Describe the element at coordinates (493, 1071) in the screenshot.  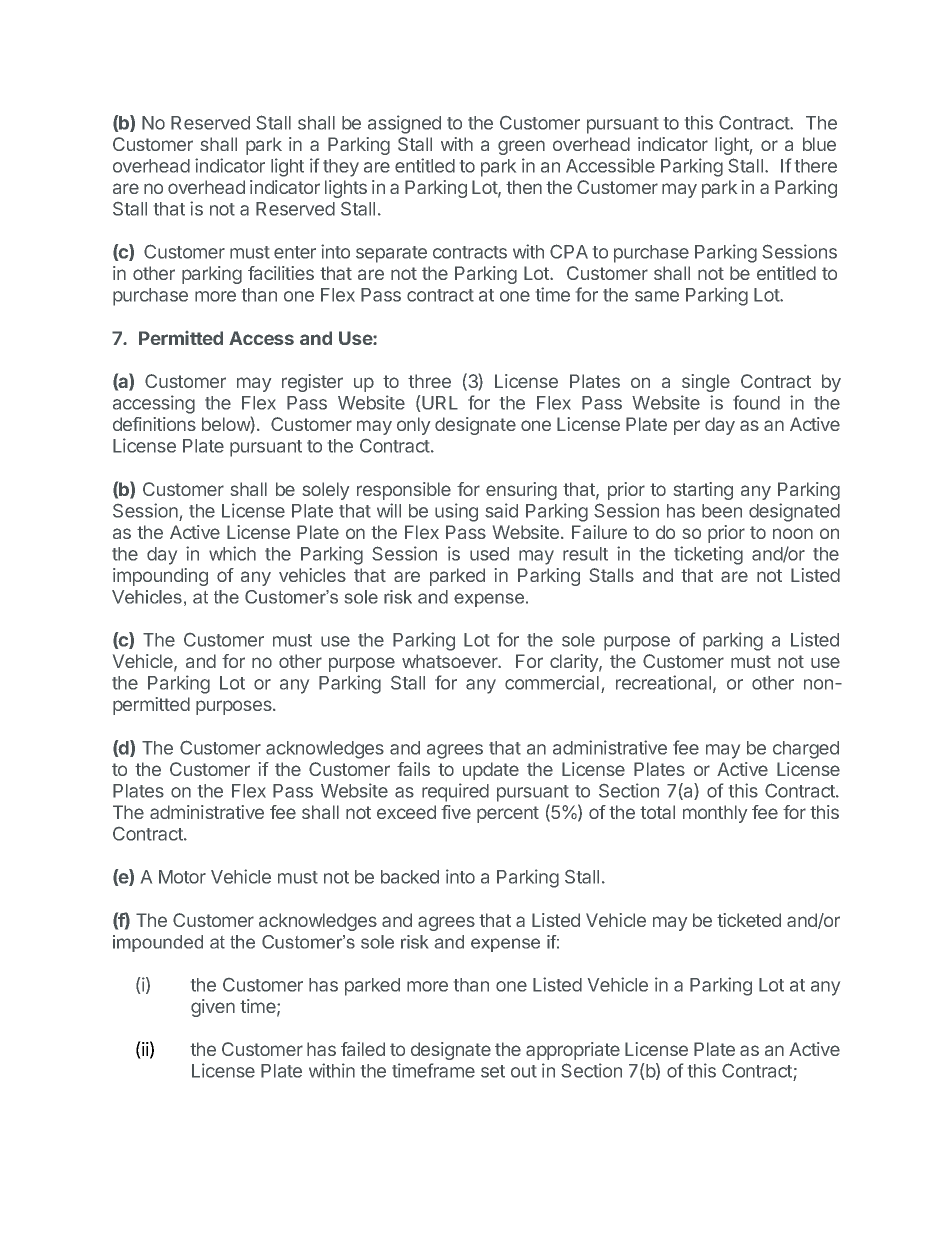
I see `set` at that location.
